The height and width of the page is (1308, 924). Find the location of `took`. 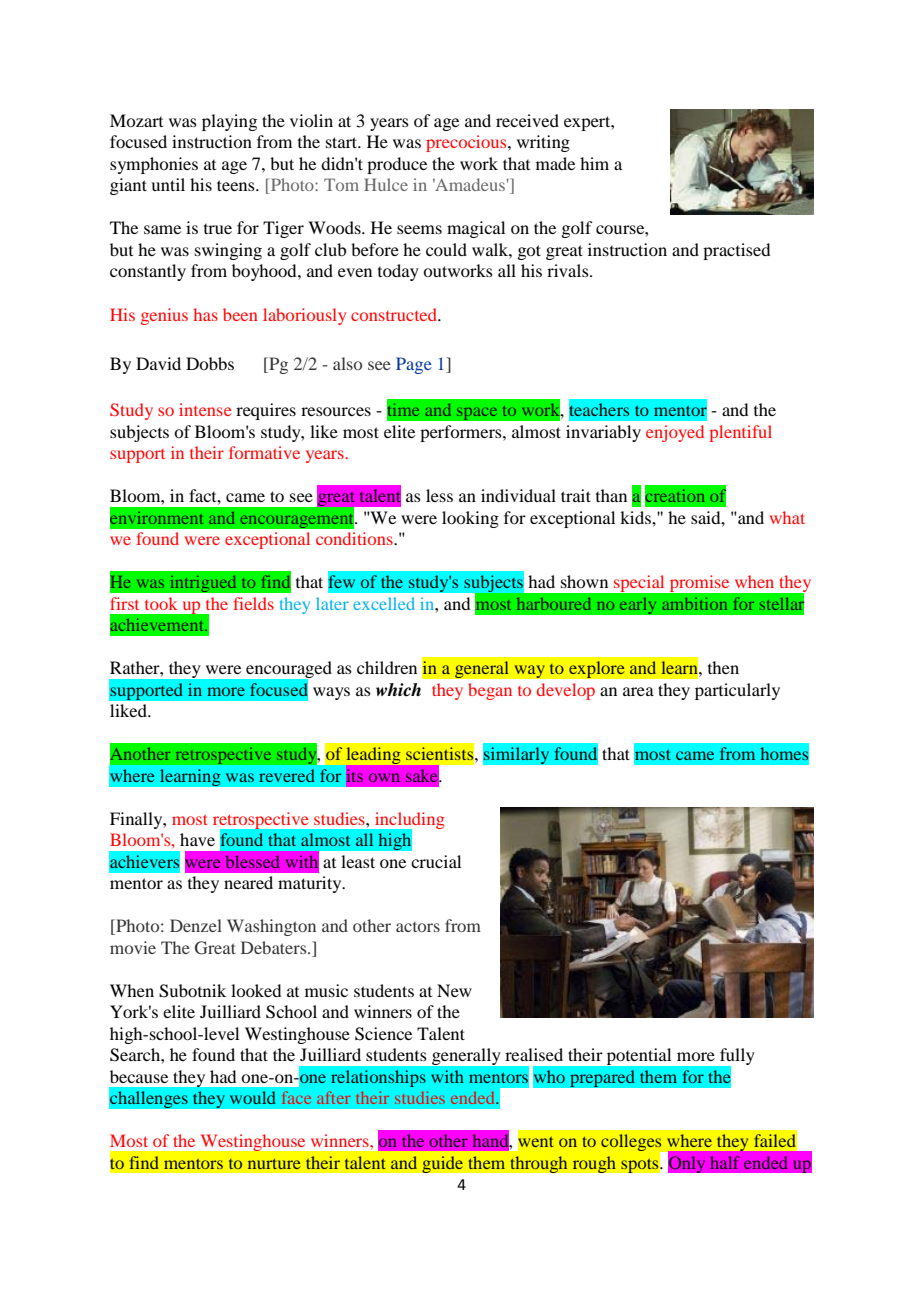

took is located at coordinates (161, 603).
